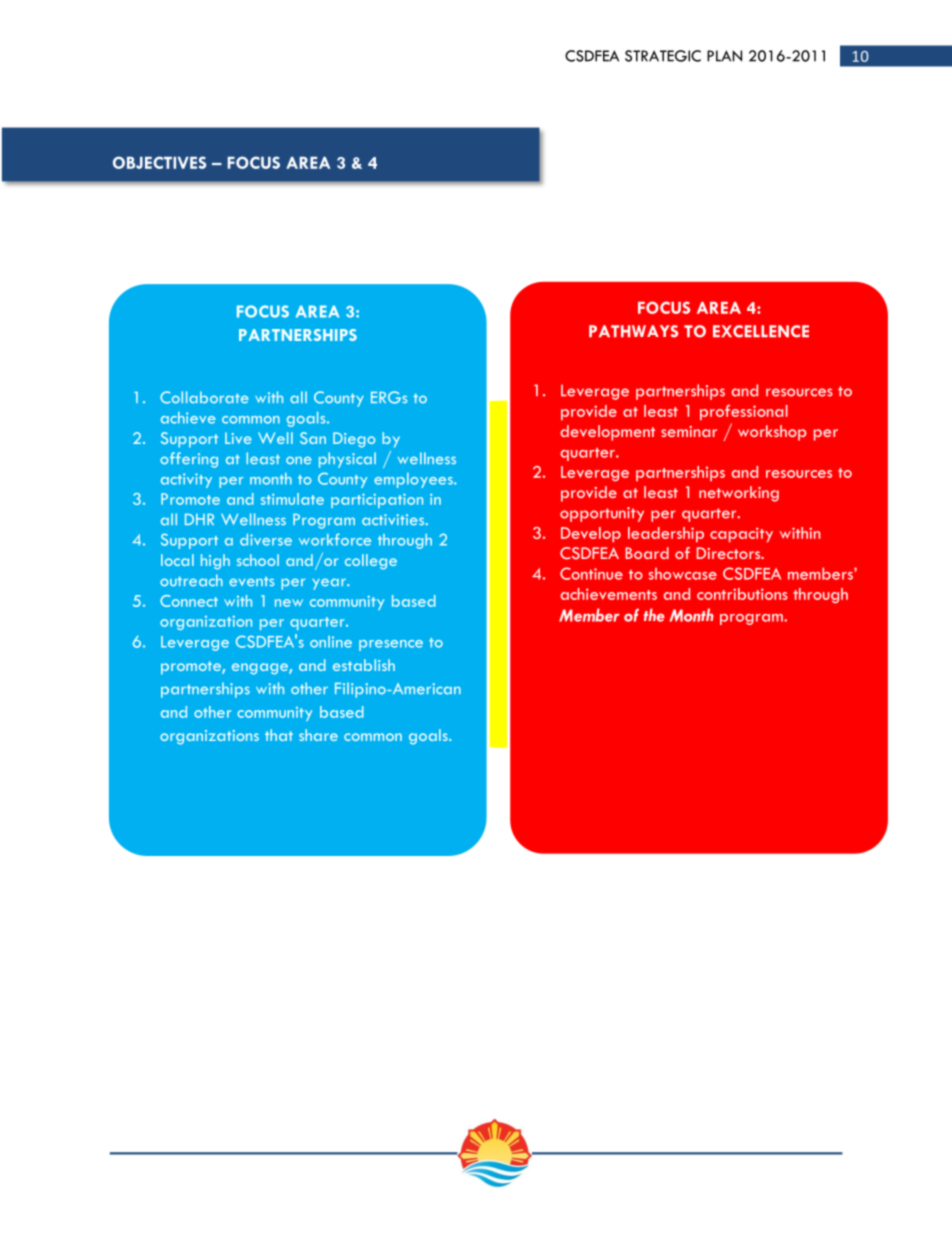  Describe the element at coordinates (292, 499) in the screenshot. I see `stimulate` at that location.
